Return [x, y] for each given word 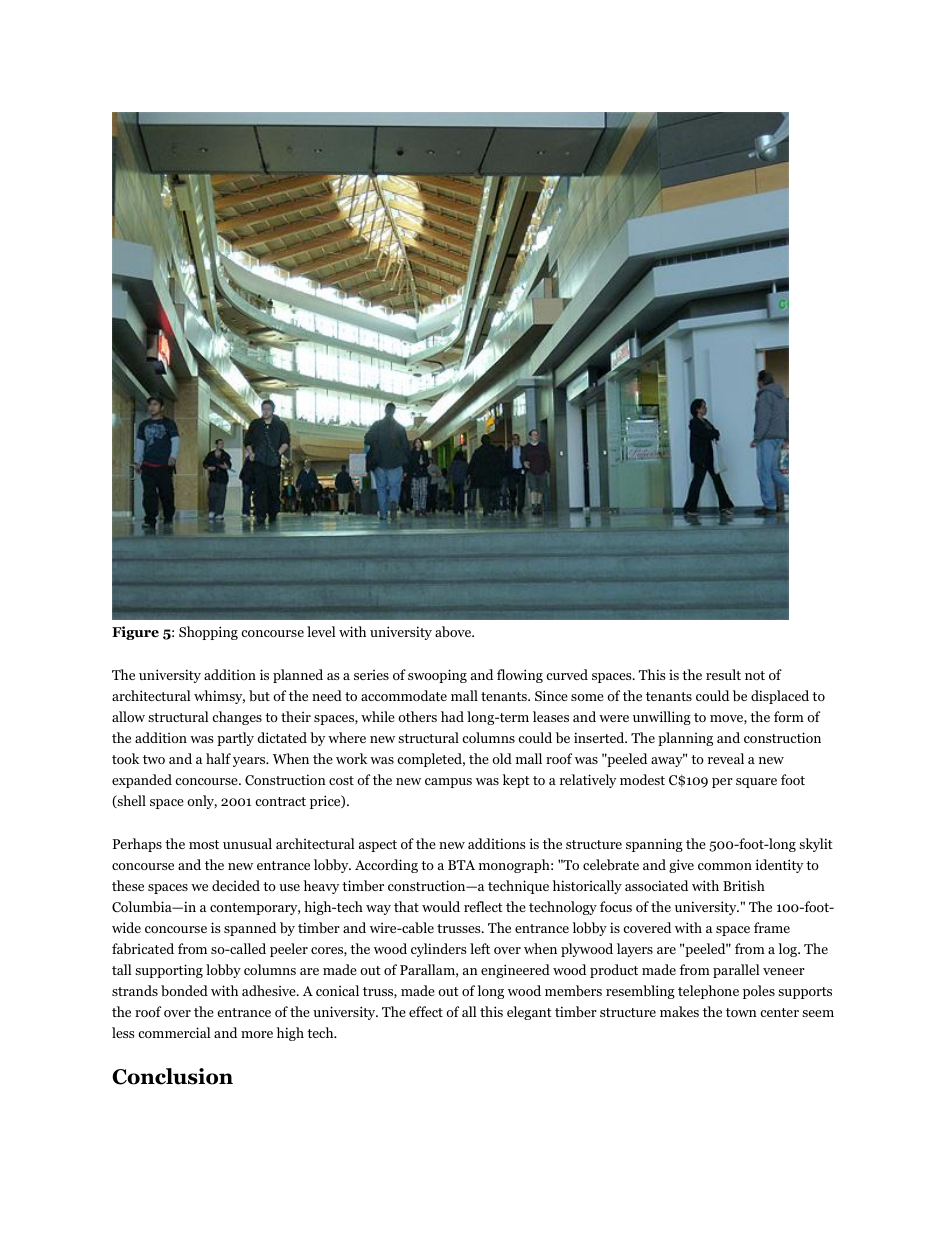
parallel [736, 971]
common [725, 866]
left [480, 948]
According [386, 866]
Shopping [208, 633]
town [741, 1012]
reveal [726, 758]
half [218, 758]
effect [426, 1011]
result [723, 674]
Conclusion [172, 1076]
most [204, 844]
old [502, 758]
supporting [169, 971]
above [454, 631]
